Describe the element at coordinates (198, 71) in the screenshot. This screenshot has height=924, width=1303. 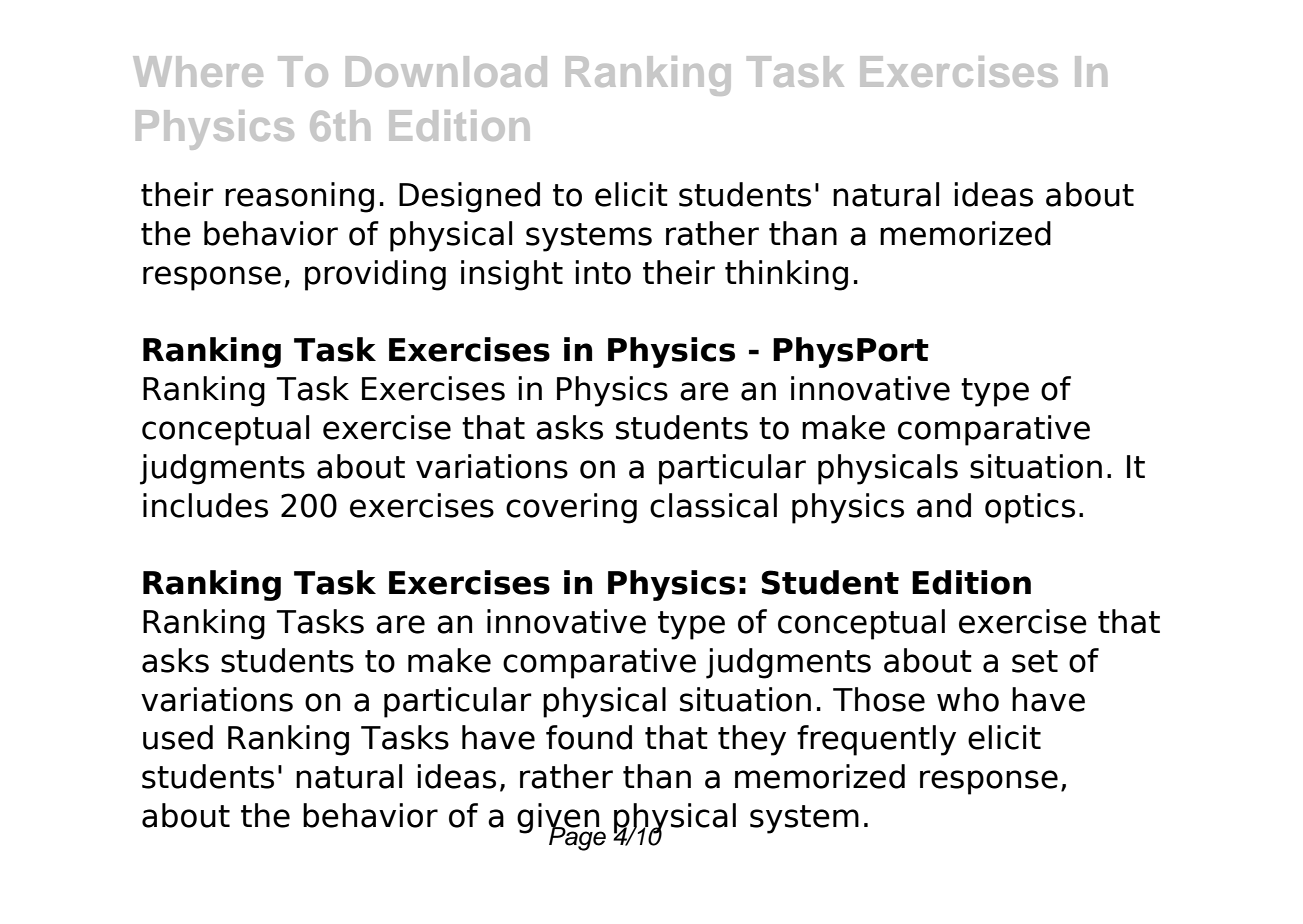
I see `Where` at that location.
